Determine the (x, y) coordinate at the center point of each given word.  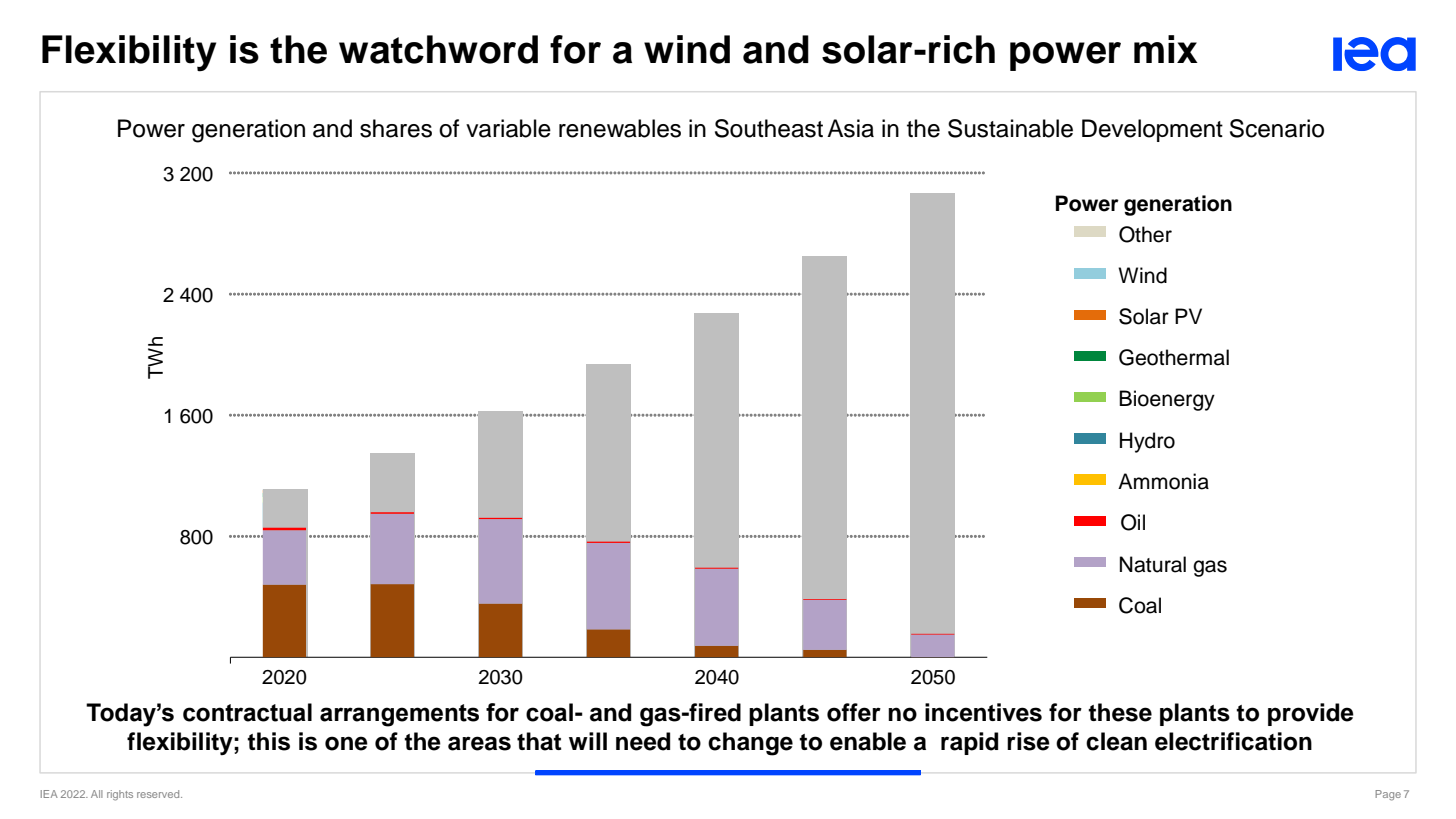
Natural (1153, 564)
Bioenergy (1167, 400)
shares (396, 128)
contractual (247, 712)
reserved (159, 794)
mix (1166, 49)
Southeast (769, 128)
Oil (1133, 522)
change (750, 744)
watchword (438, 49)
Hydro (1147, 442)
